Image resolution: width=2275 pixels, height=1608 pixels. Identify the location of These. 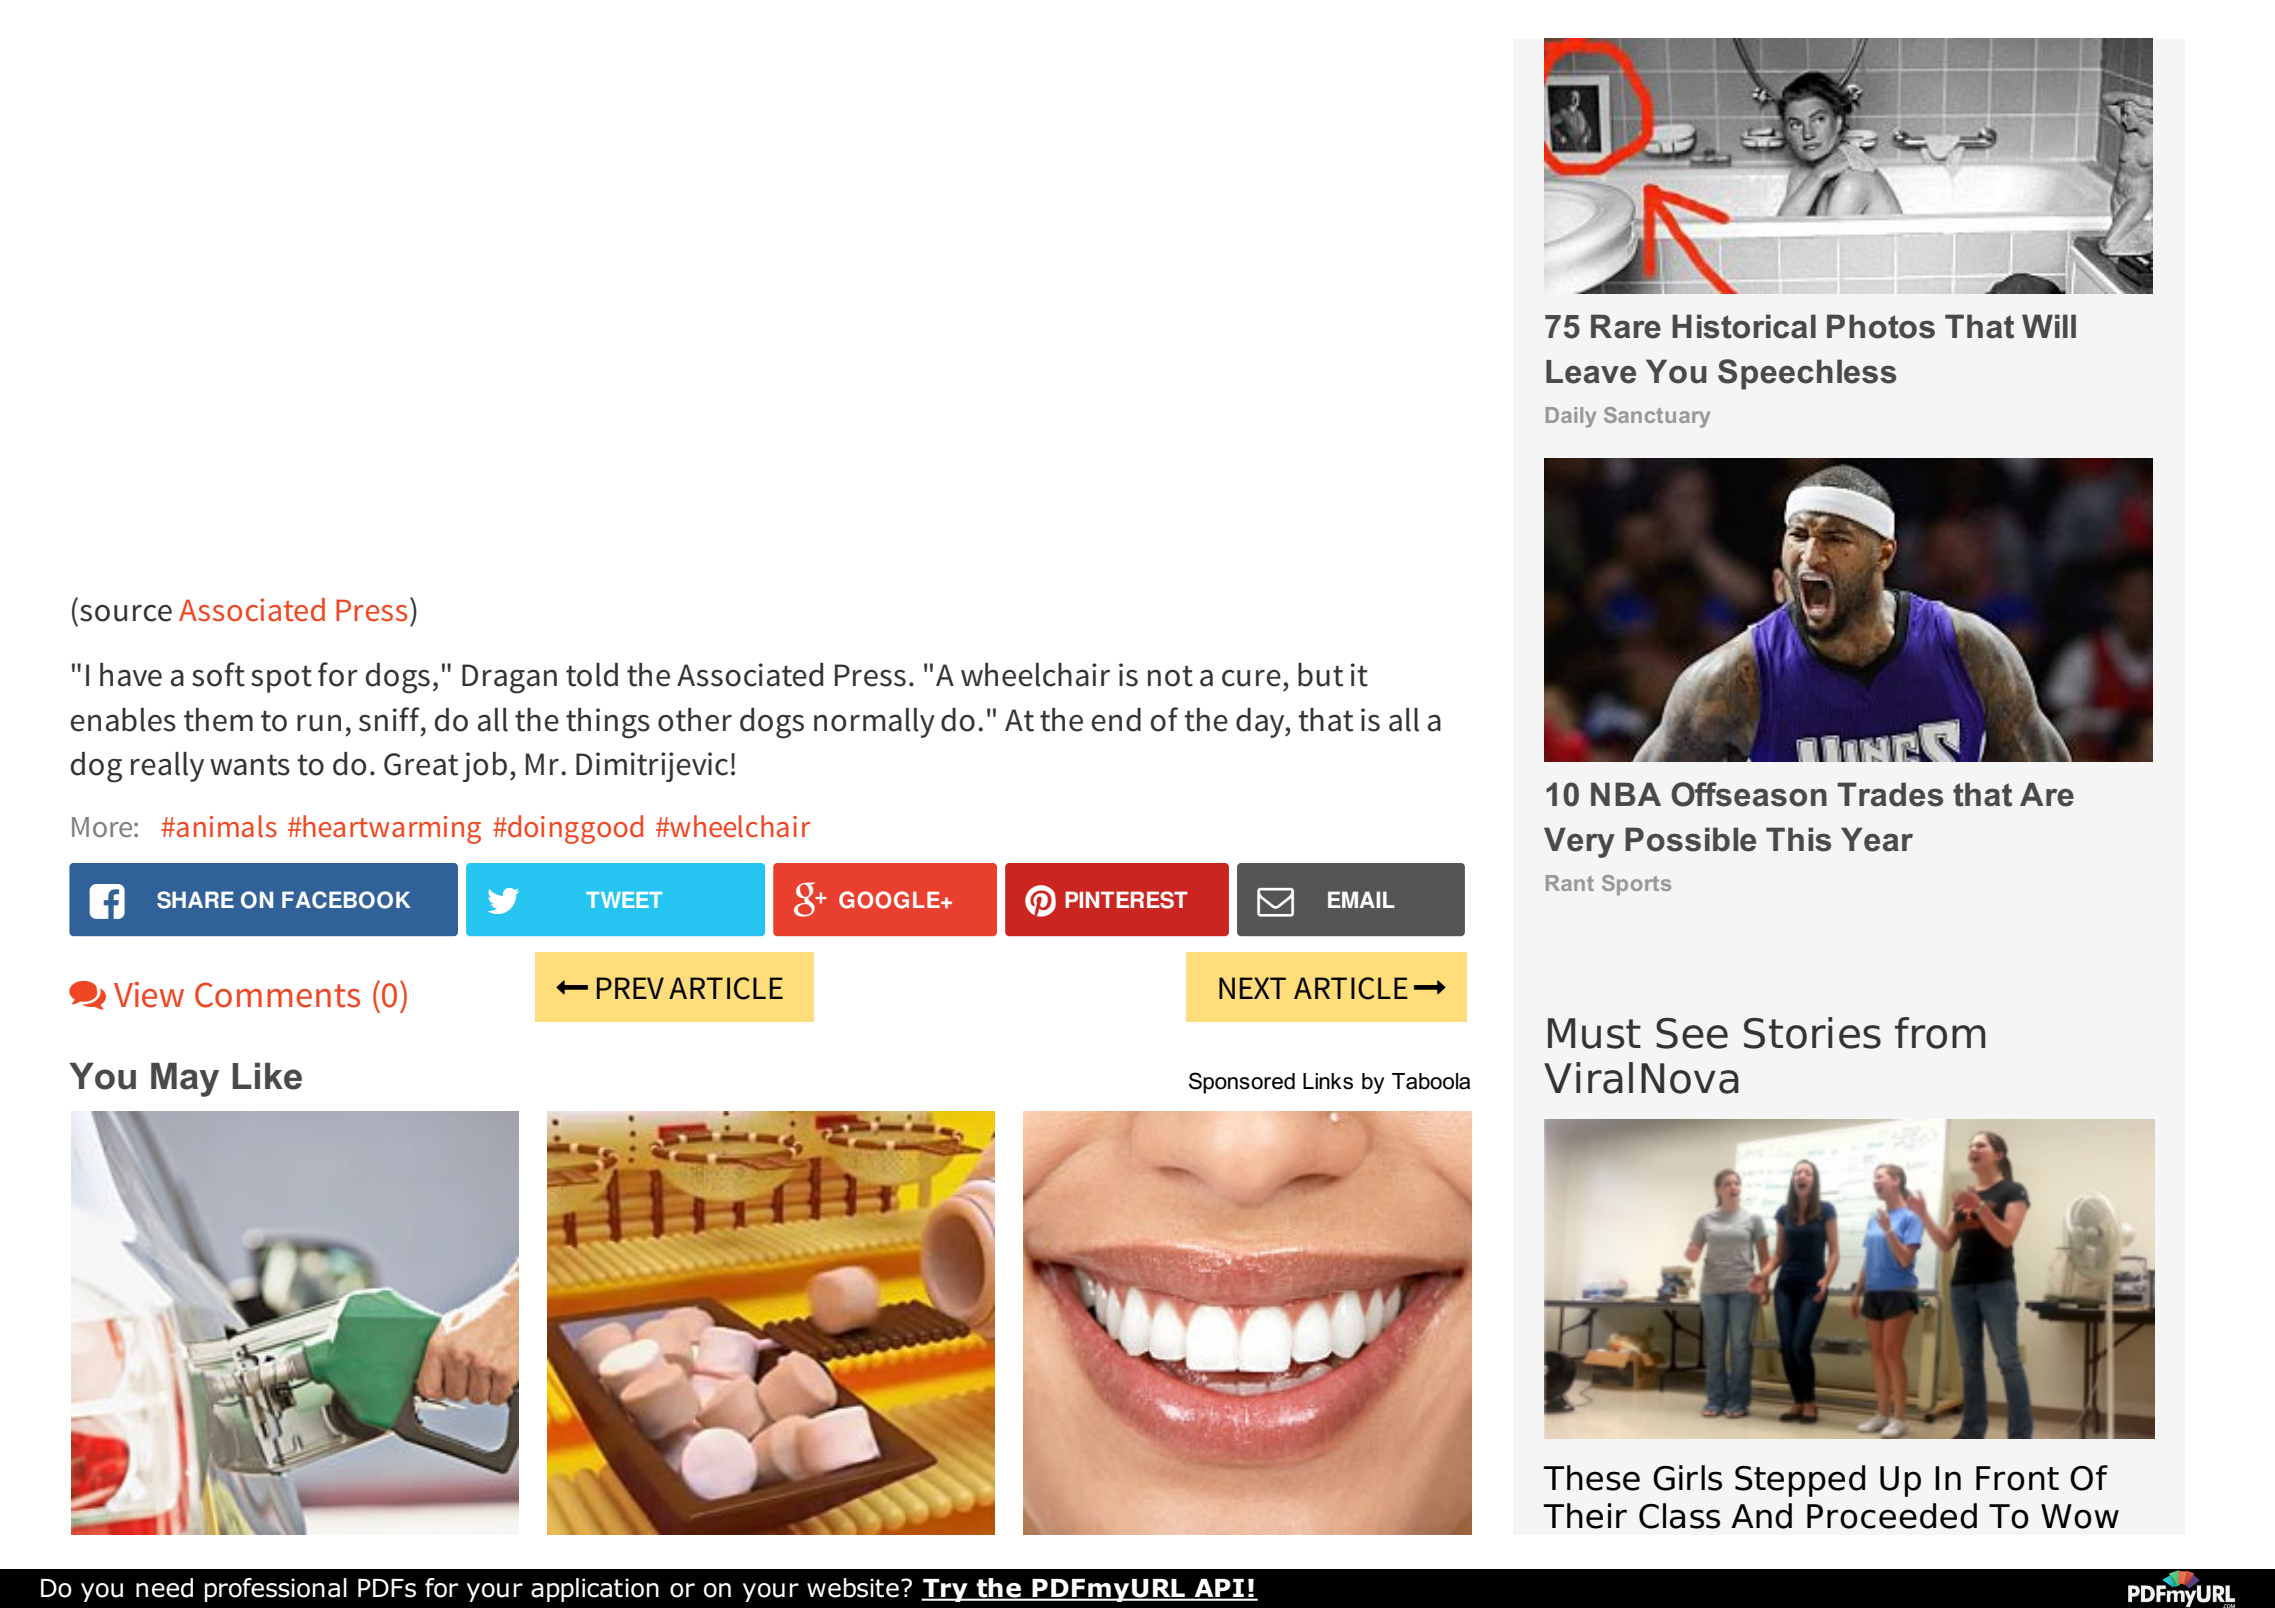
(1591, 1478).
